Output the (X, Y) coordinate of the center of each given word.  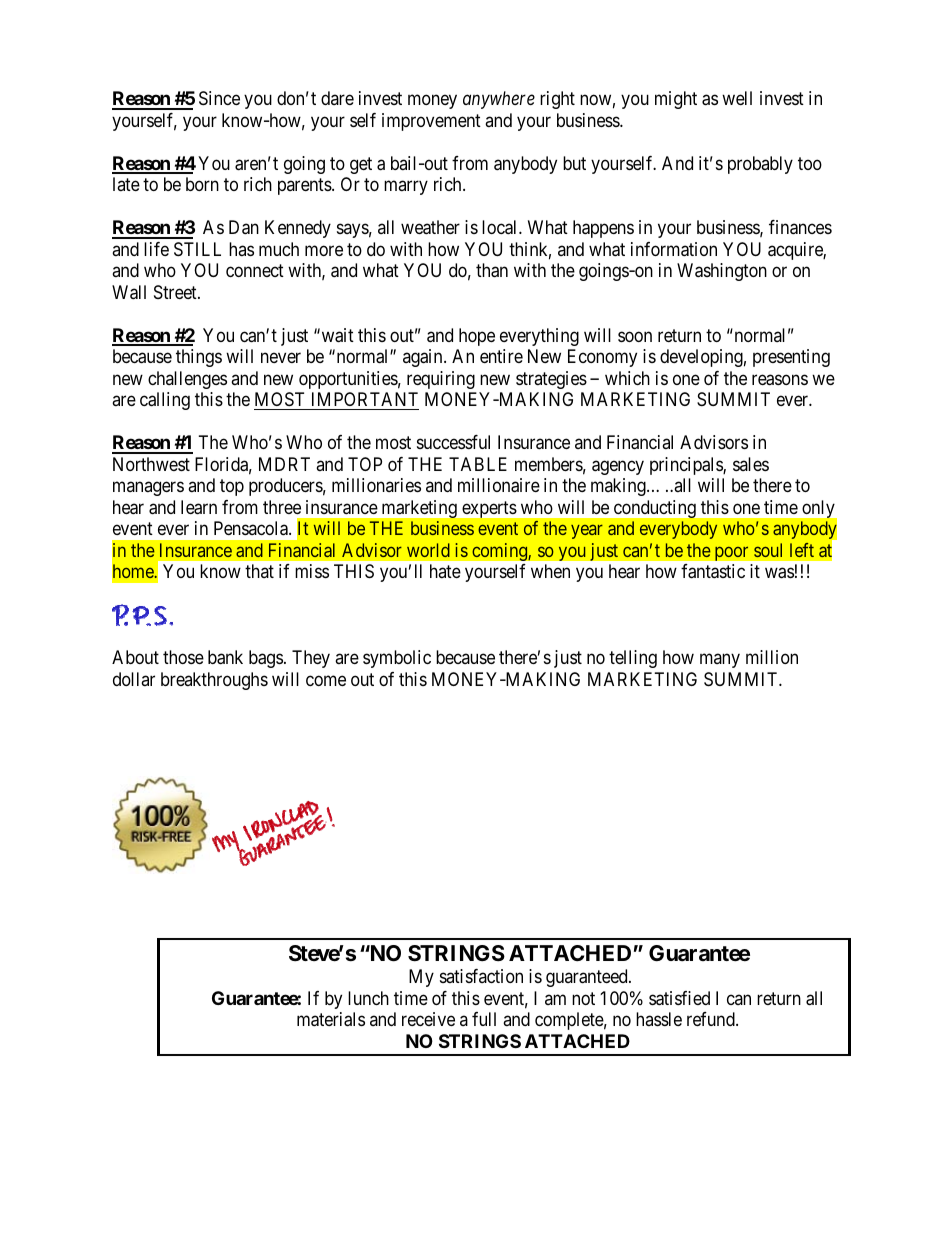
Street (176, 292)
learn (199, 507)
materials (331, 1019)
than (492, 270)
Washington (722, 272)
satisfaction (481, 976)
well (737, 98)
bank (225, 657)
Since (219, 98)
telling (633, 659)
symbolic (397, 659)
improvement (431, 122)
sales (751, 464)
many (720, 661)
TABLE (478, 464)
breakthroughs (214, 681)
